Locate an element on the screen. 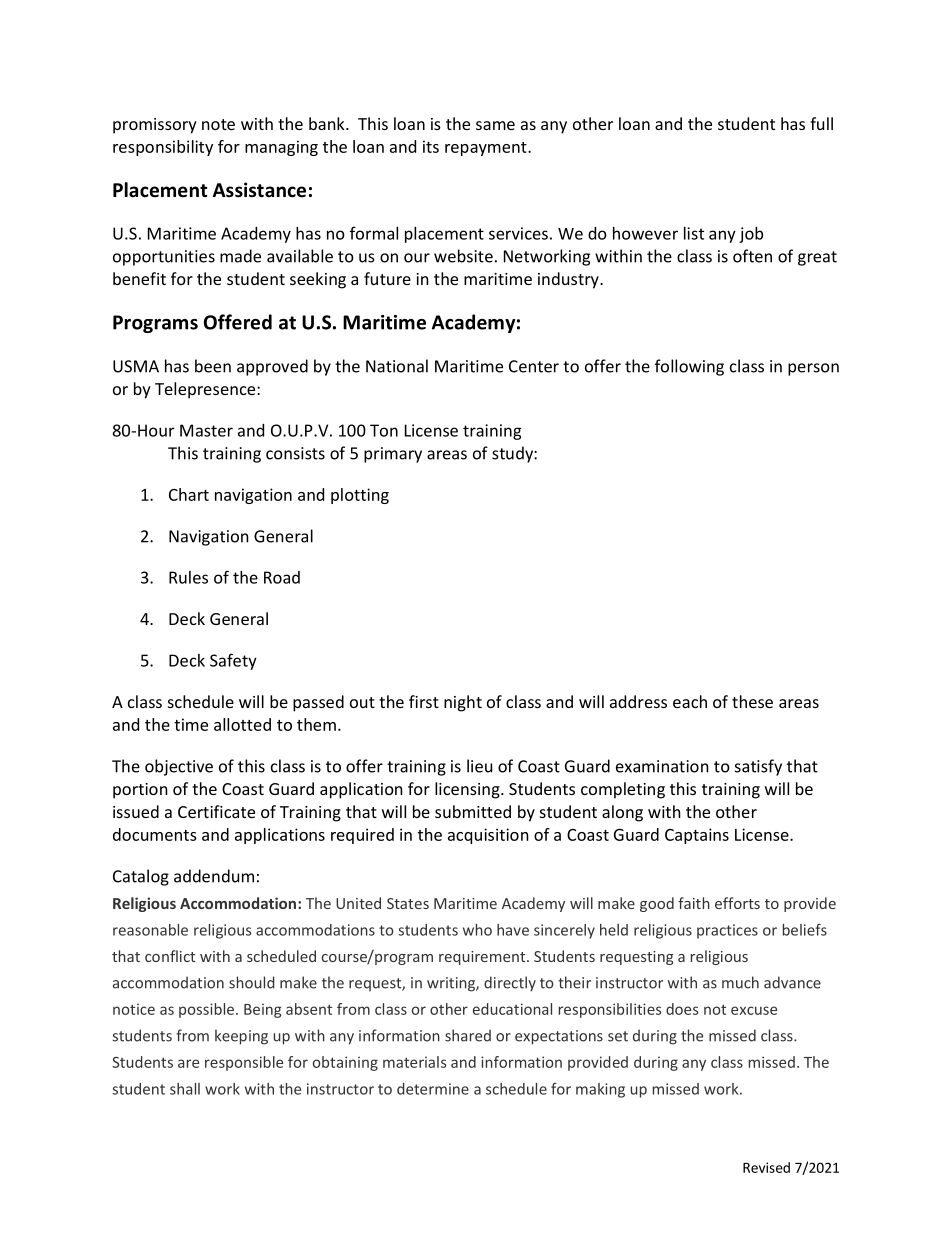 The width and height of the screenshot is (952, 1233). Safety is located at coordinates (233, 661).
